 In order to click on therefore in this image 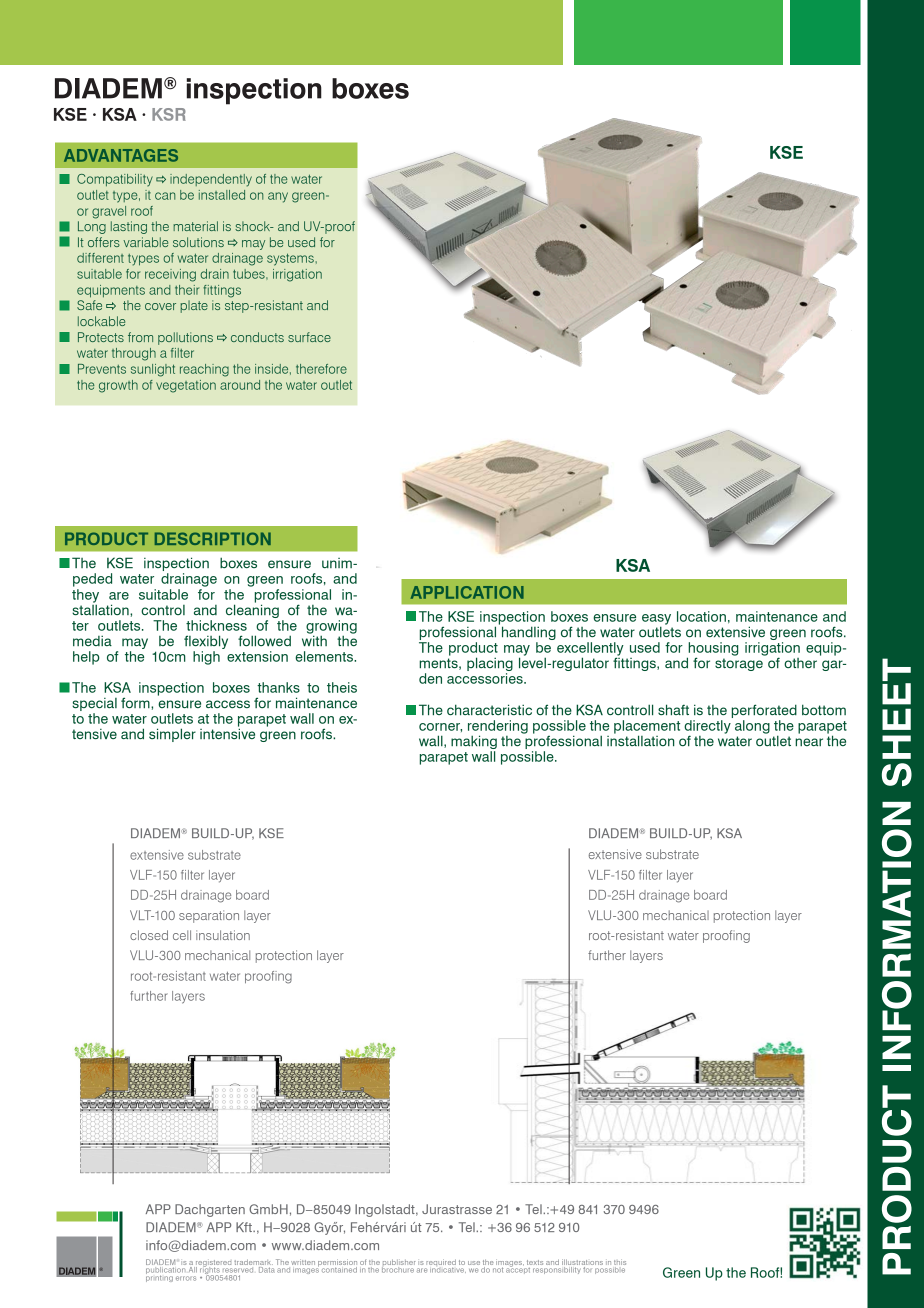, I will do `click(321, 369)`.
